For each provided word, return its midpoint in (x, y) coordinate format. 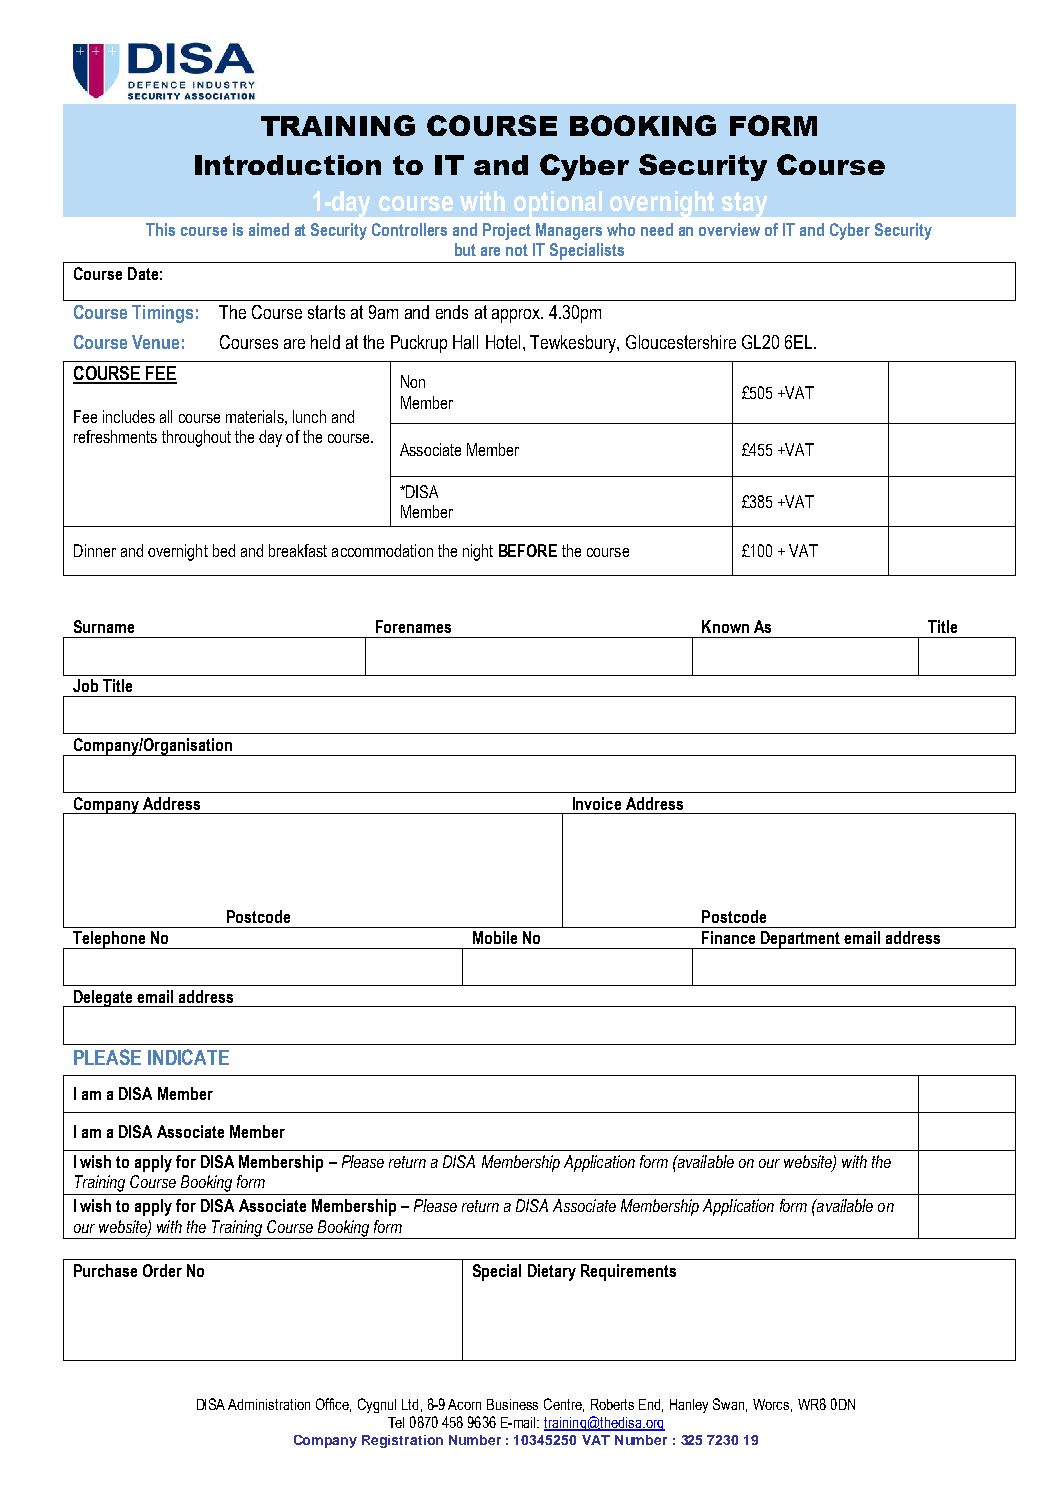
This (160, 229)
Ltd (410, 1404)
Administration (269, 1404)
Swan (730, 1405)
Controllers (409, 229)
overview (729, 229)
